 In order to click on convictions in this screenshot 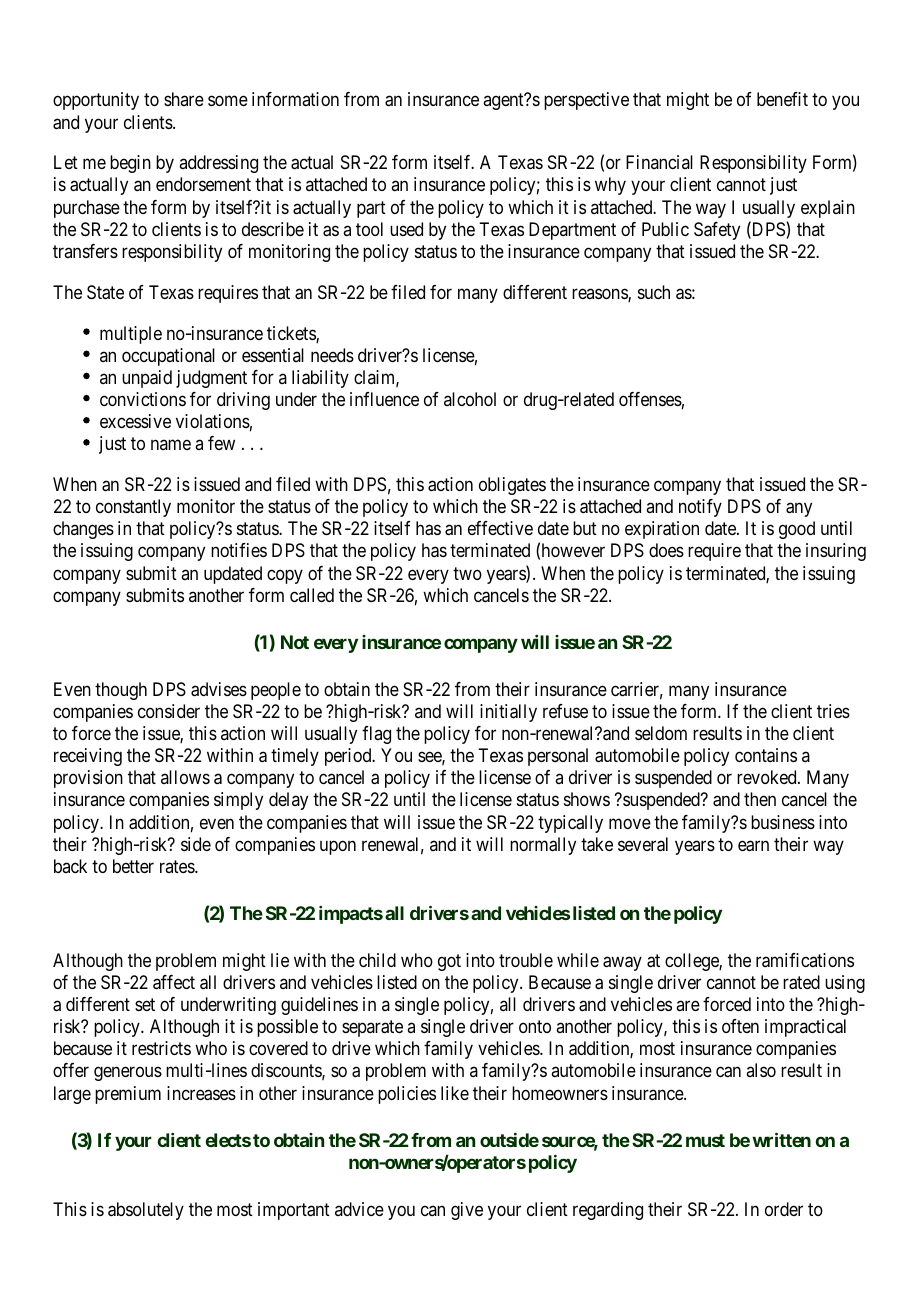, I will do `click(143, 399)`.
